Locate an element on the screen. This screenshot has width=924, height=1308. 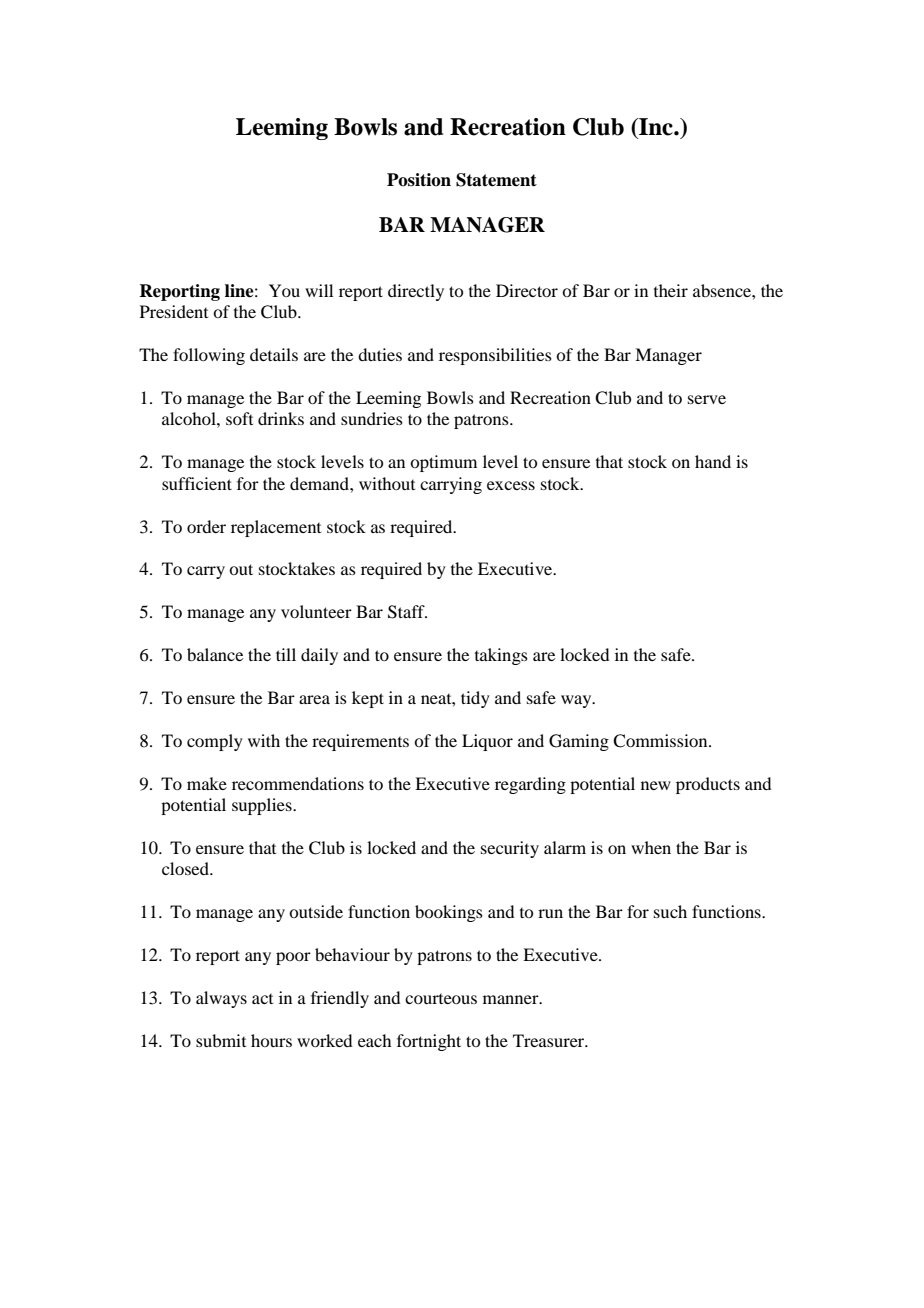
Inc is located at coordinates (656, 127).
